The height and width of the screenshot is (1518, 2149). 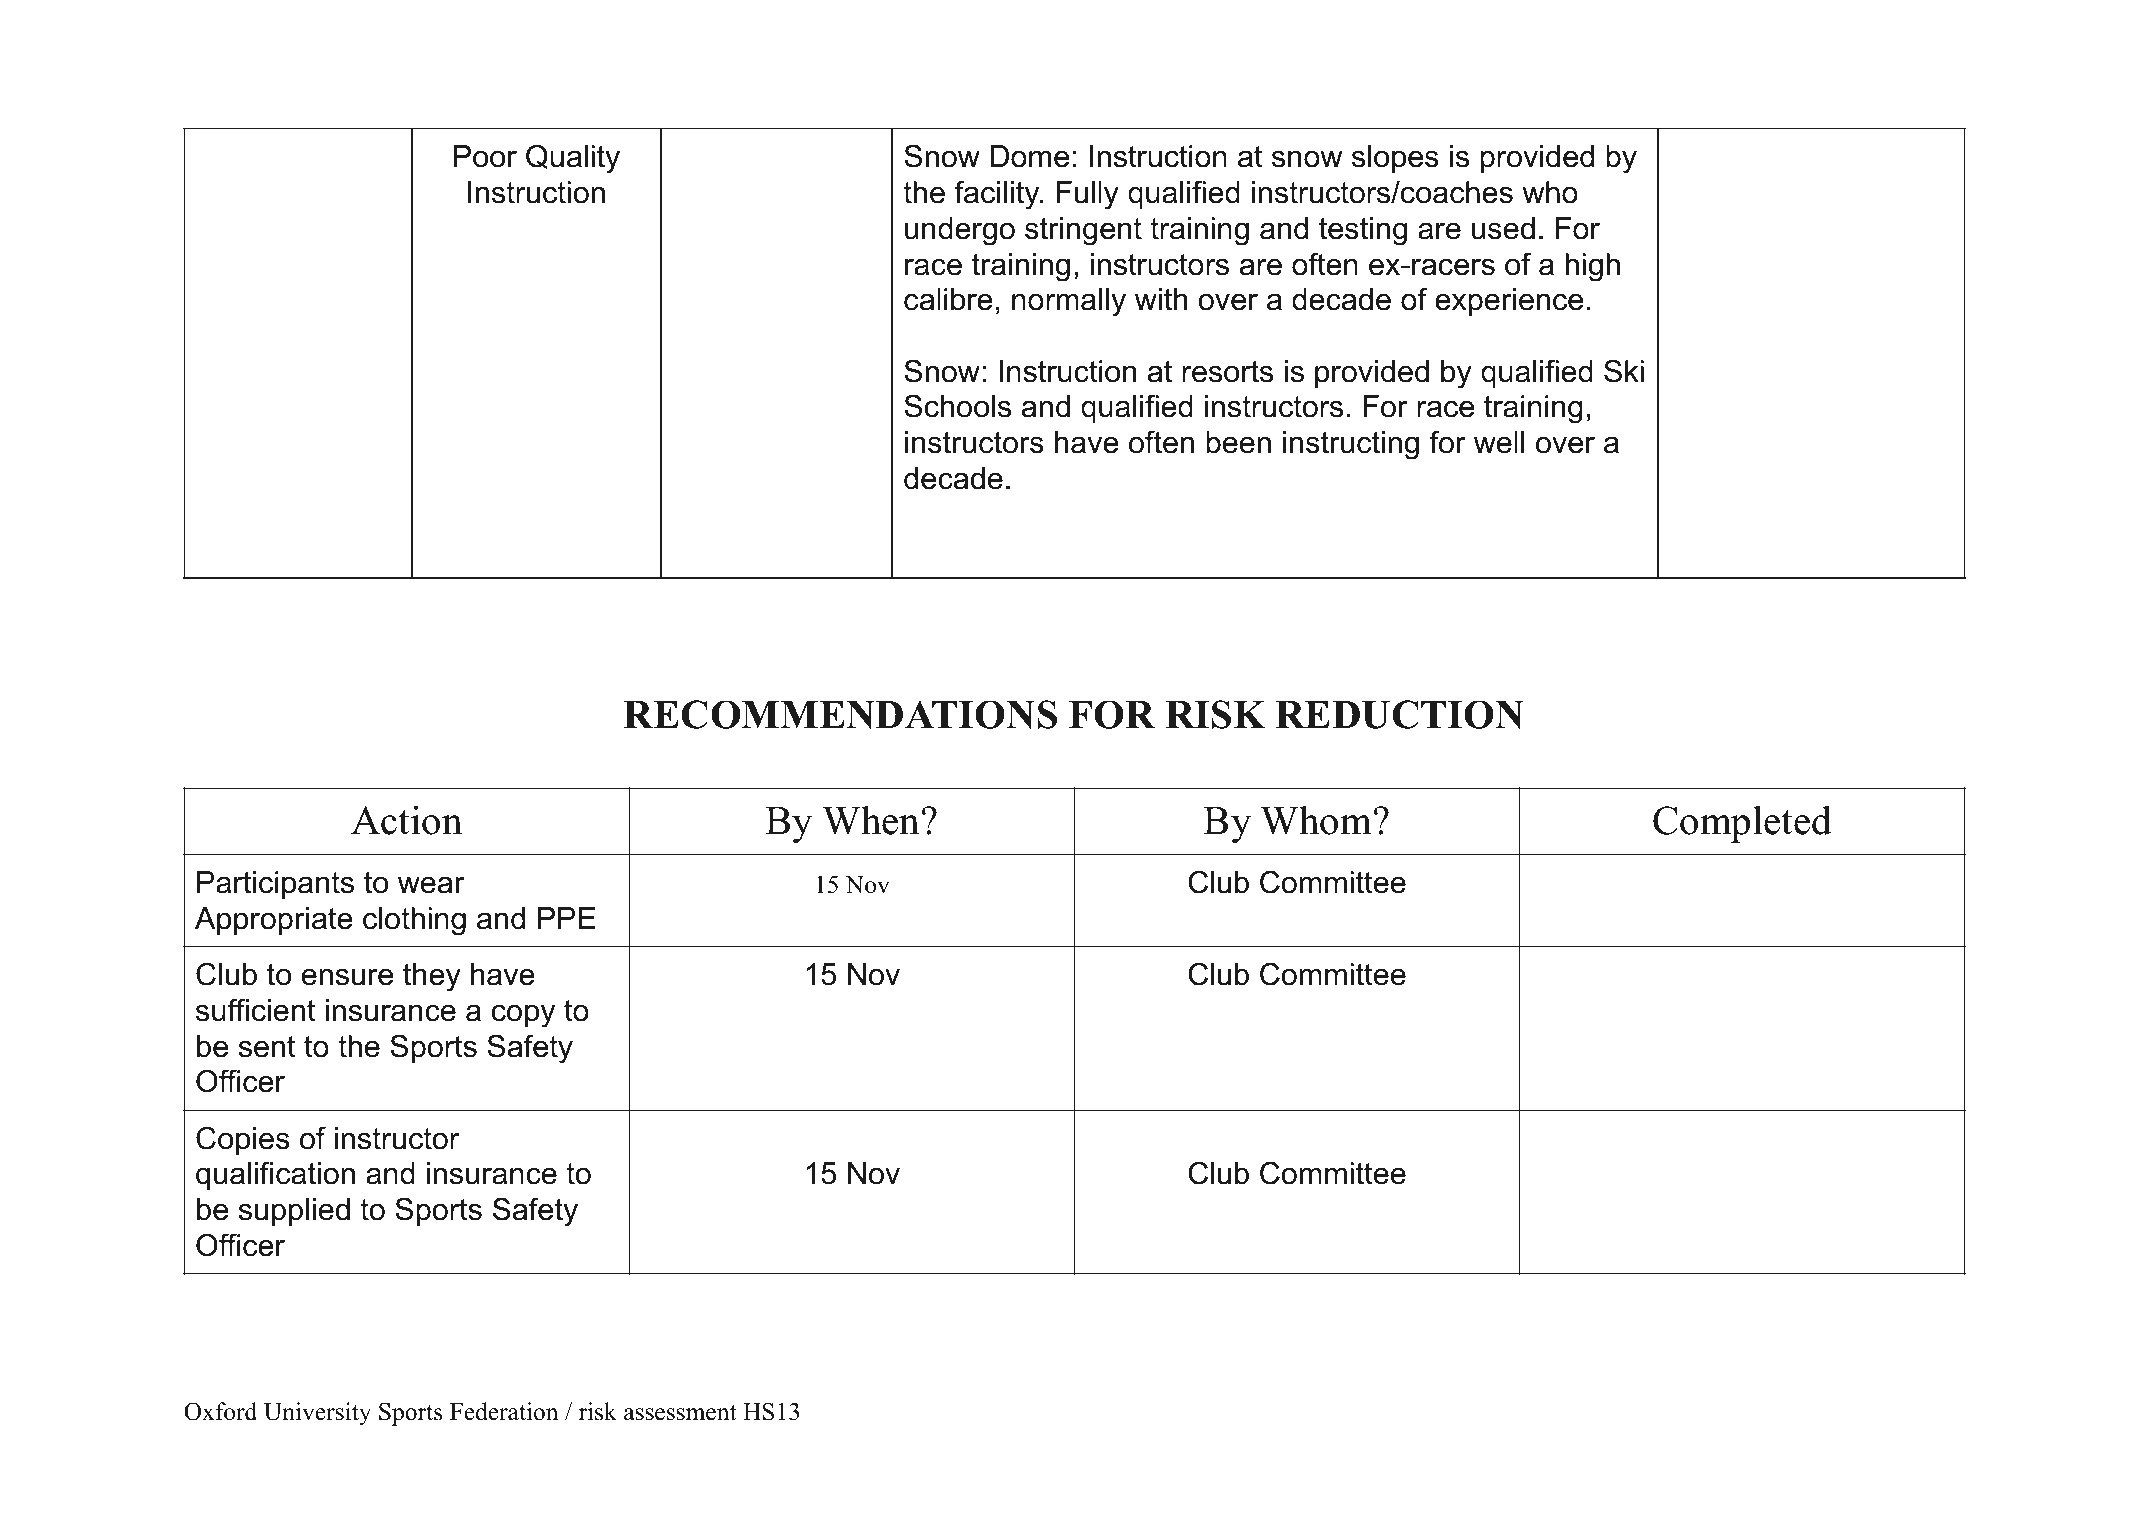 What do you see at coordinates (840, 714) in the screenshot?
I see `RECOMMENDATIONS` at bounding box center [840, 714].
